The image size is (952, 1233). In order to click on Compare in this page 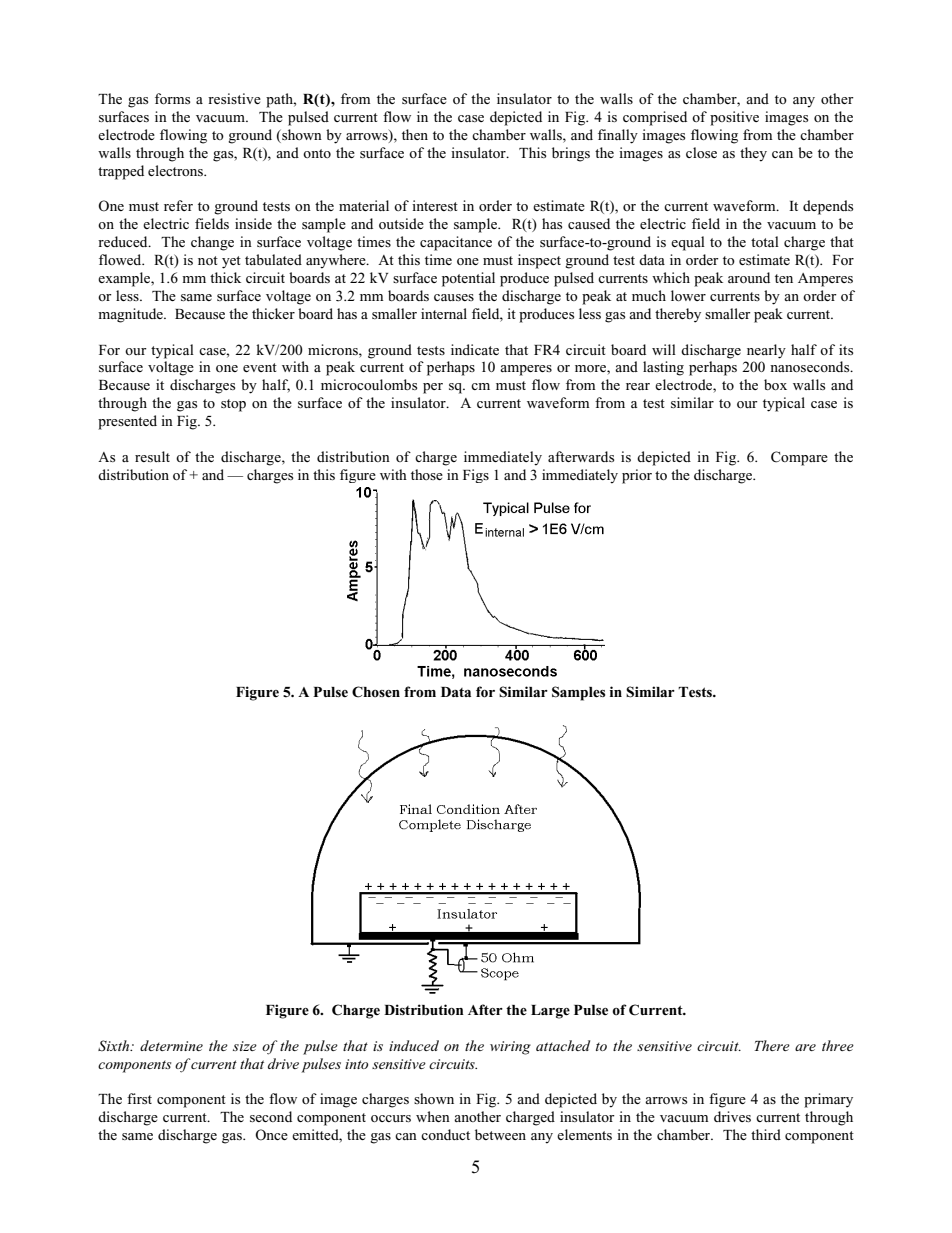, I will do `click(799, 458)`.
